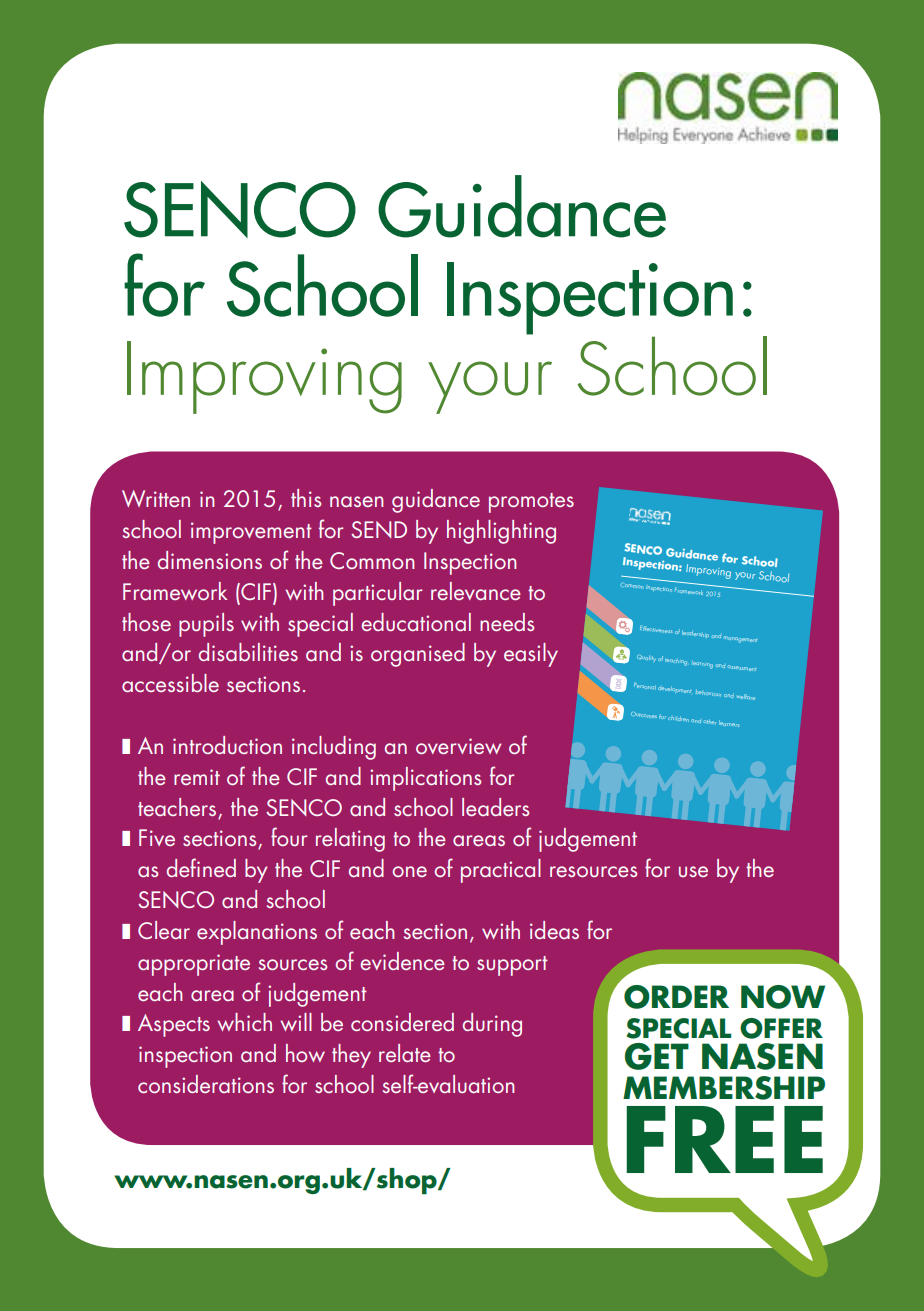  I want to click on promotes, so click(531, 503).
